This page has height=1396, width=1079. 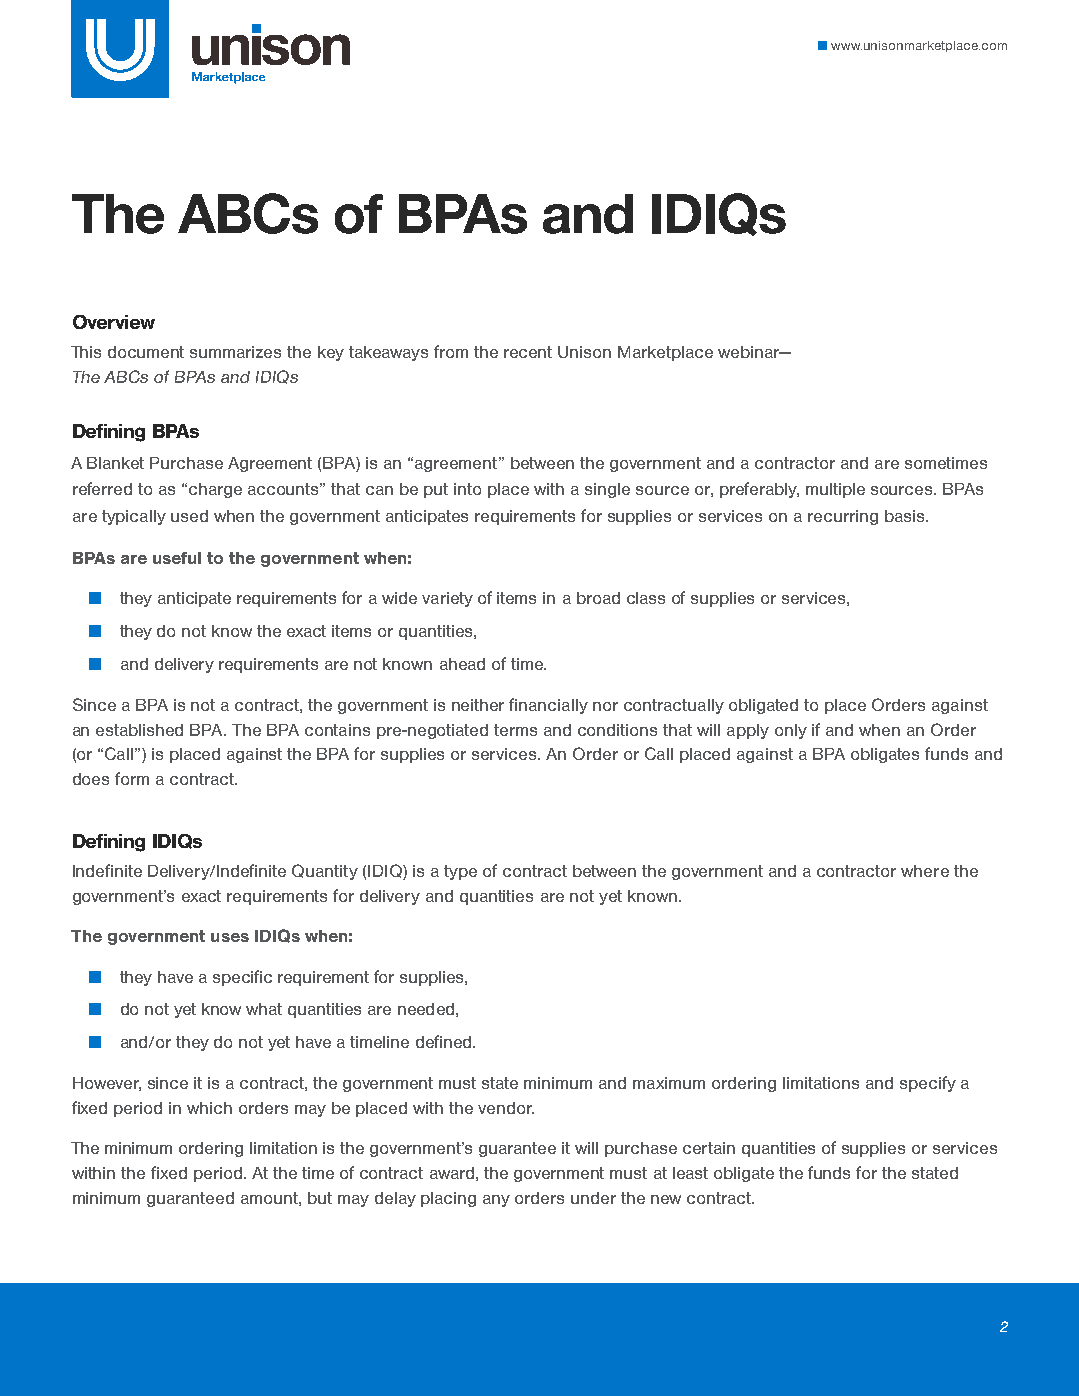 I want to click on specific, so click(x=242, y=978).
